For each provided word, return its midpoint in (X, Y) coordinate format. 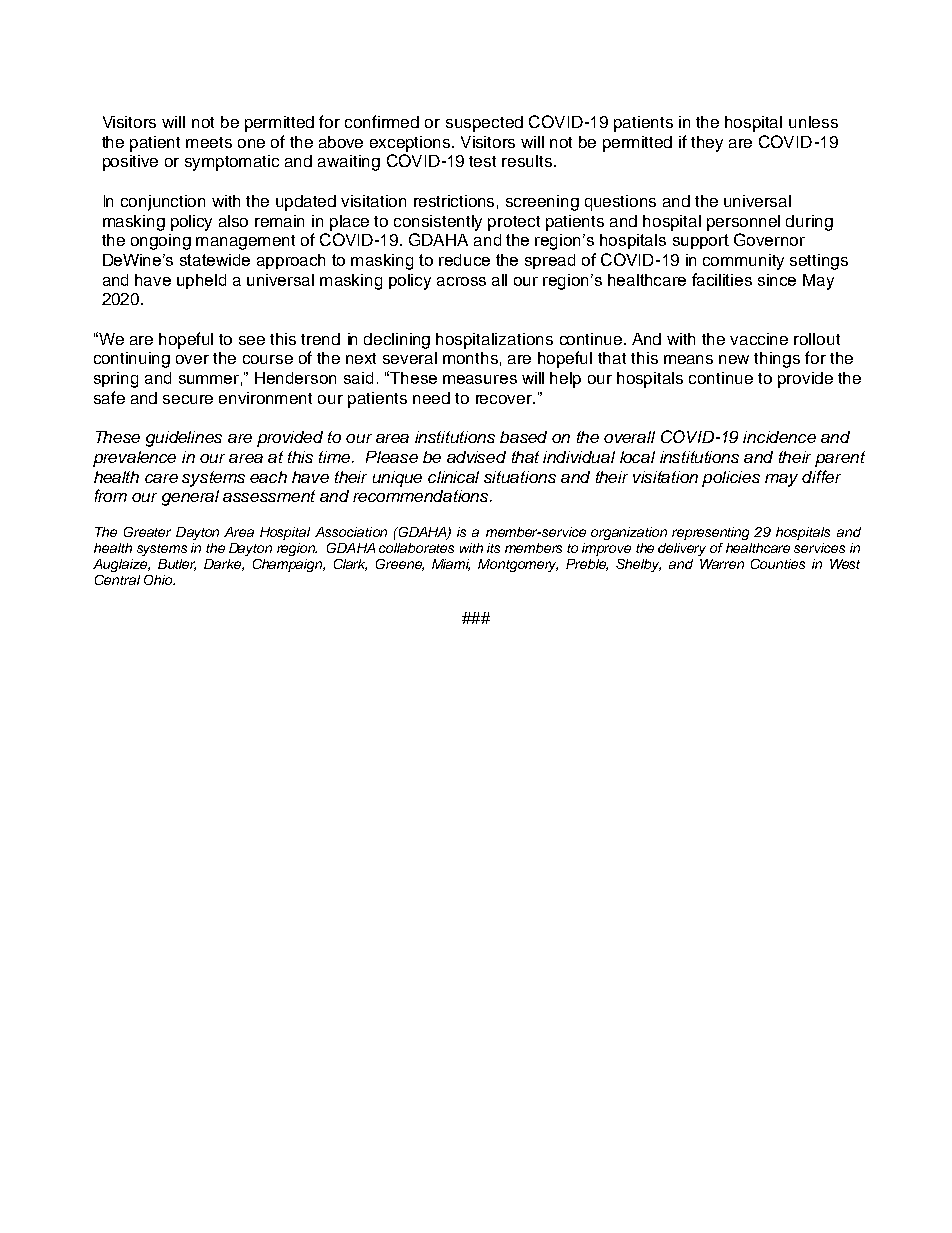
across (461, 281)
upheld (201, 281)
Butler (177, 565)
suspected (484, 124)
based (523, 437)
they (707, 144)
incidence (779, 437)
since (777, 280)
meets (209, 142)
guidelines (184, 439)
